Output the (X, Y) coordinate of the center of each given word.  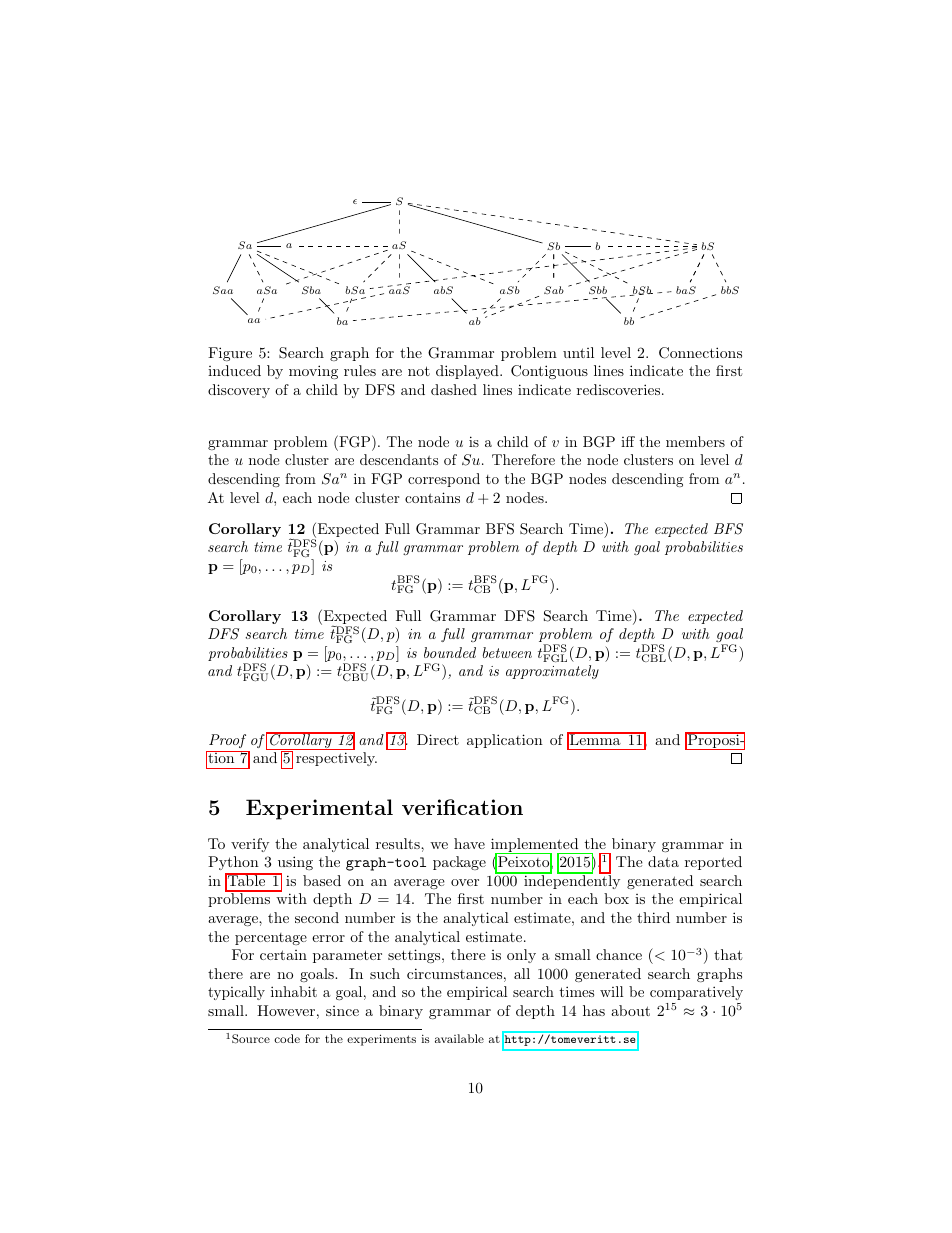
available (459, 1038)
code (287, 1038)
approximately (552, 672)
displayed (468, 372)
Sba (311, 290)
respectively (336, 759)
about (630, 1010)
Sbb (598, 290)
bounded (450, 652)
